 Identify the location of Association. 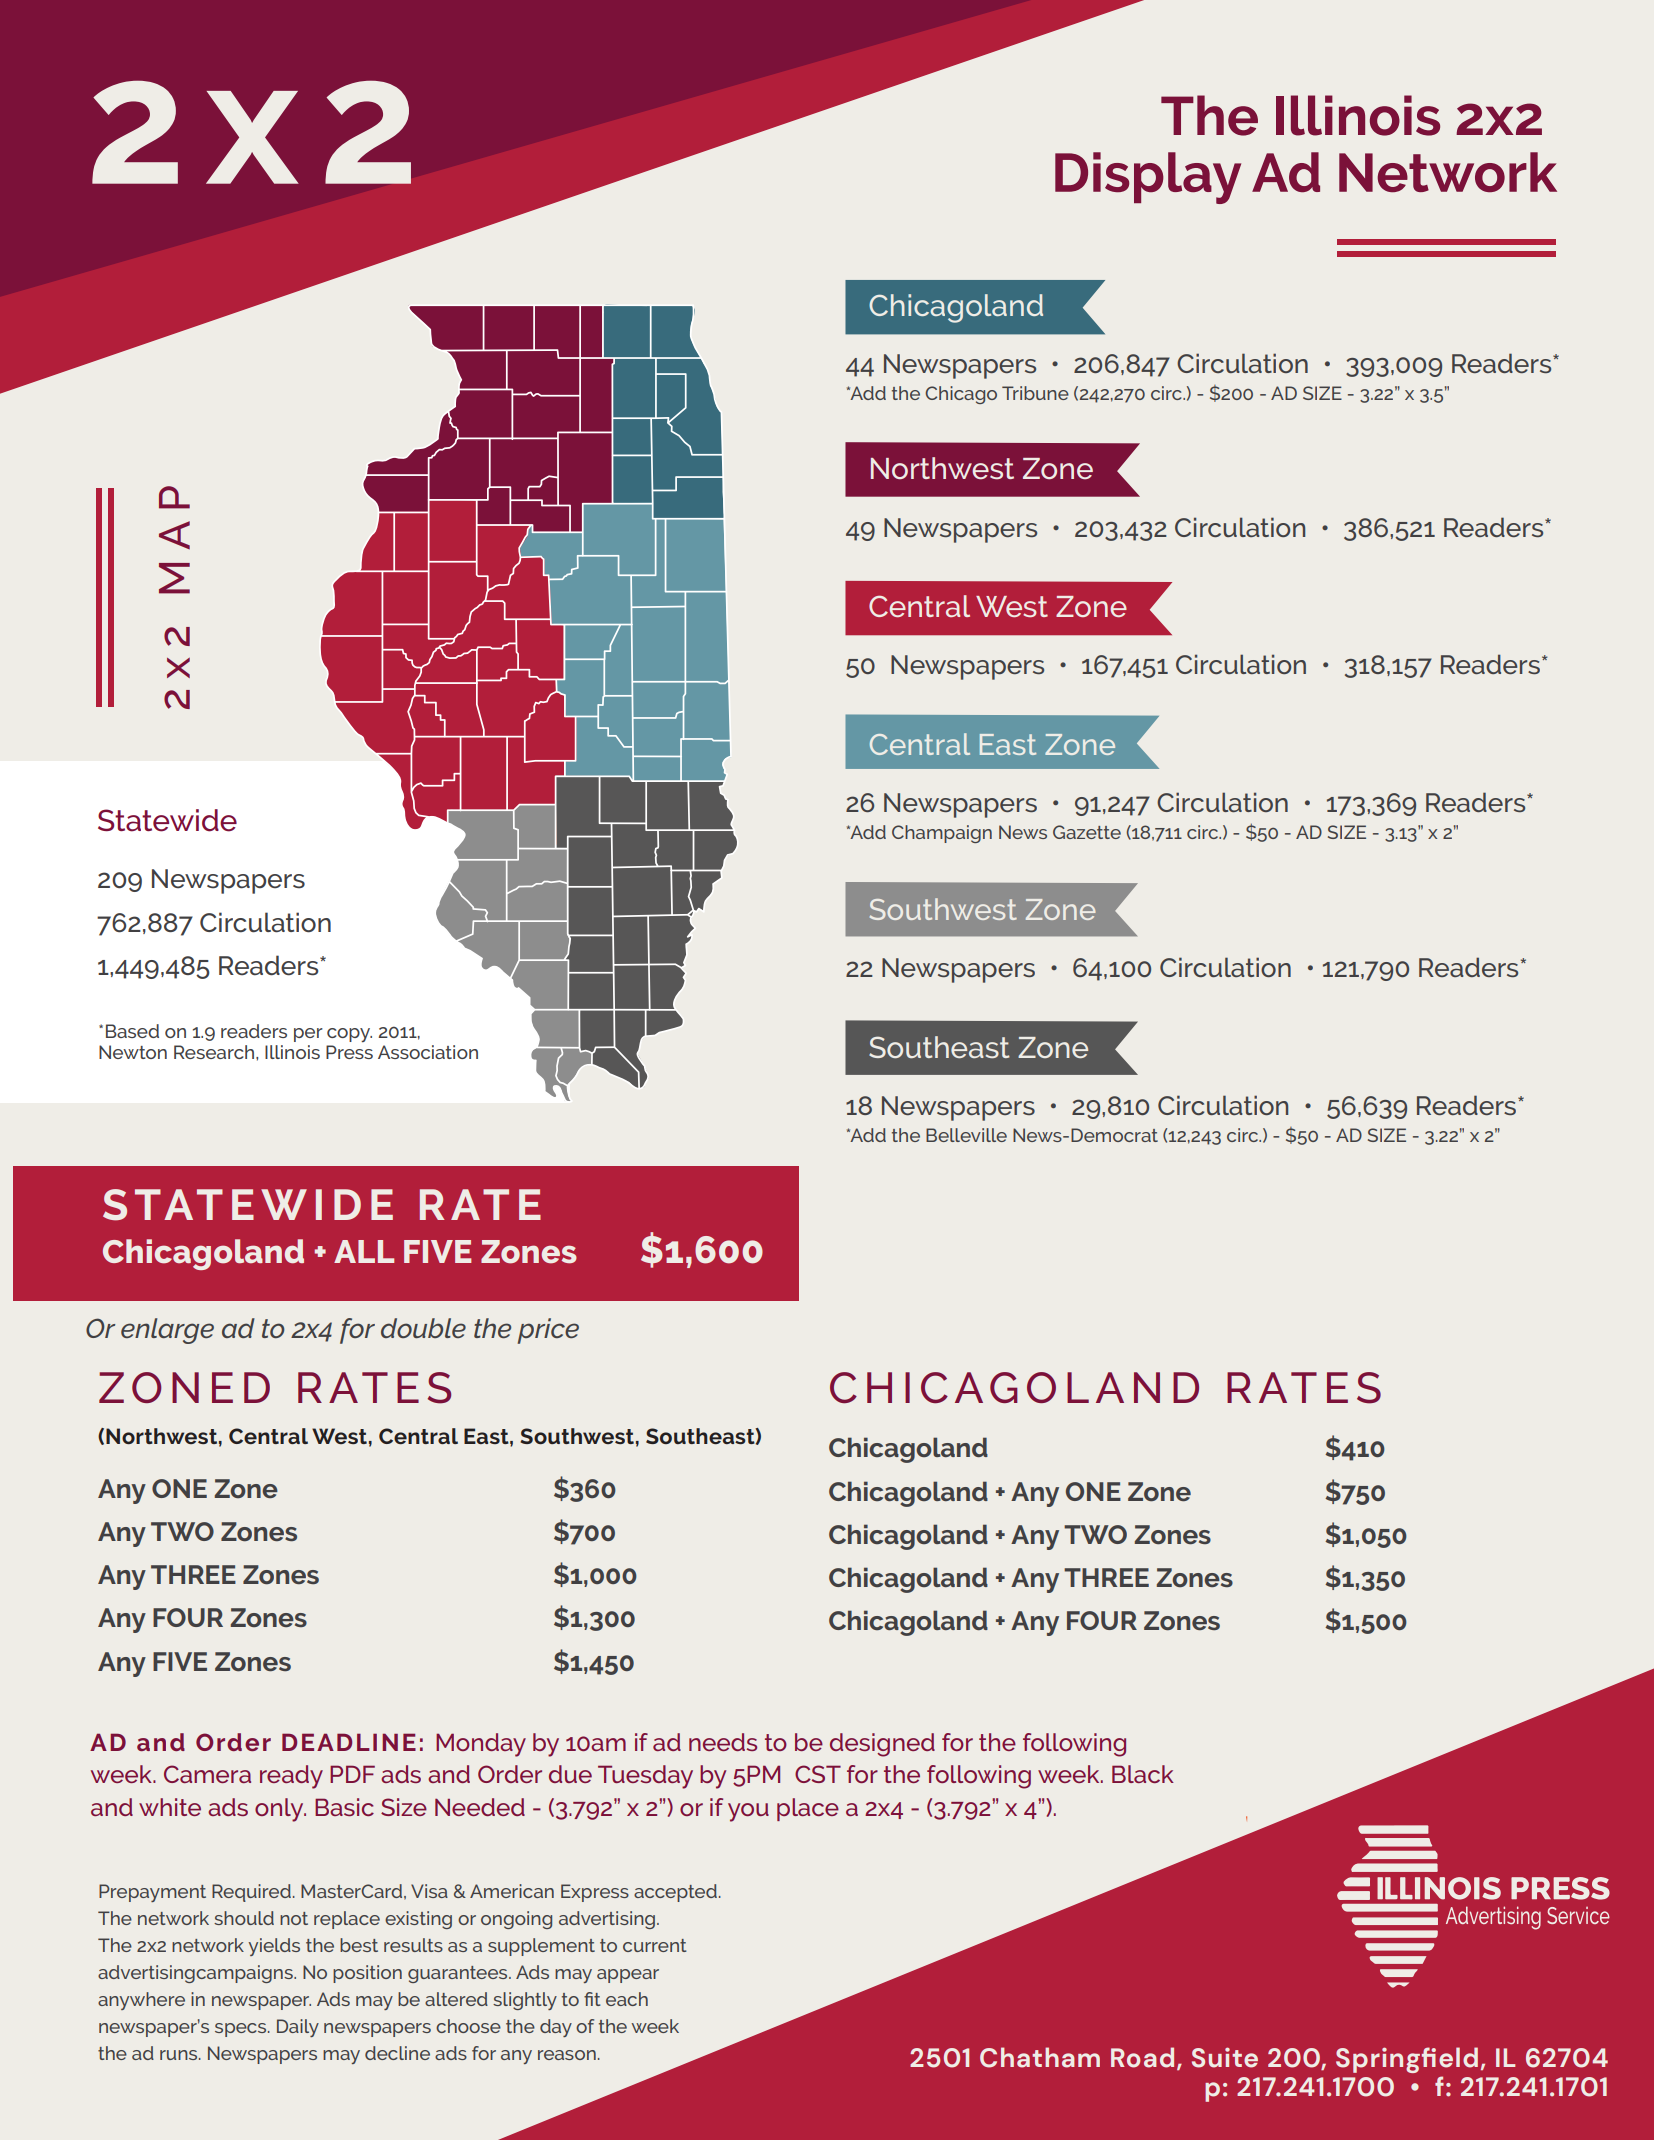
(428, 1052).
